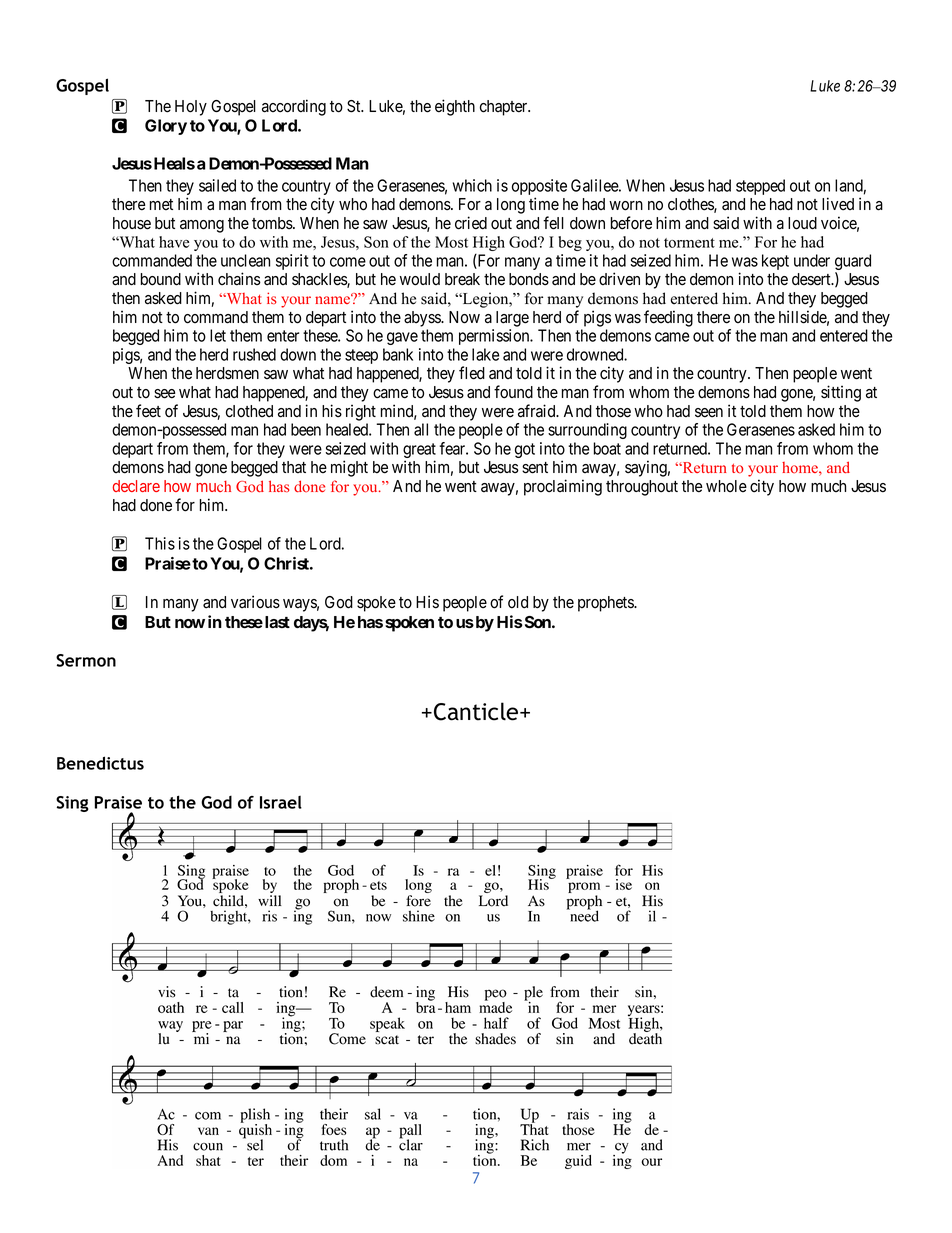 This screenshot has height=1233, width=952. What do you see at coordinates (606, 604) in the screenshot?
I see `prophets` at bounding box center [606, 604].
